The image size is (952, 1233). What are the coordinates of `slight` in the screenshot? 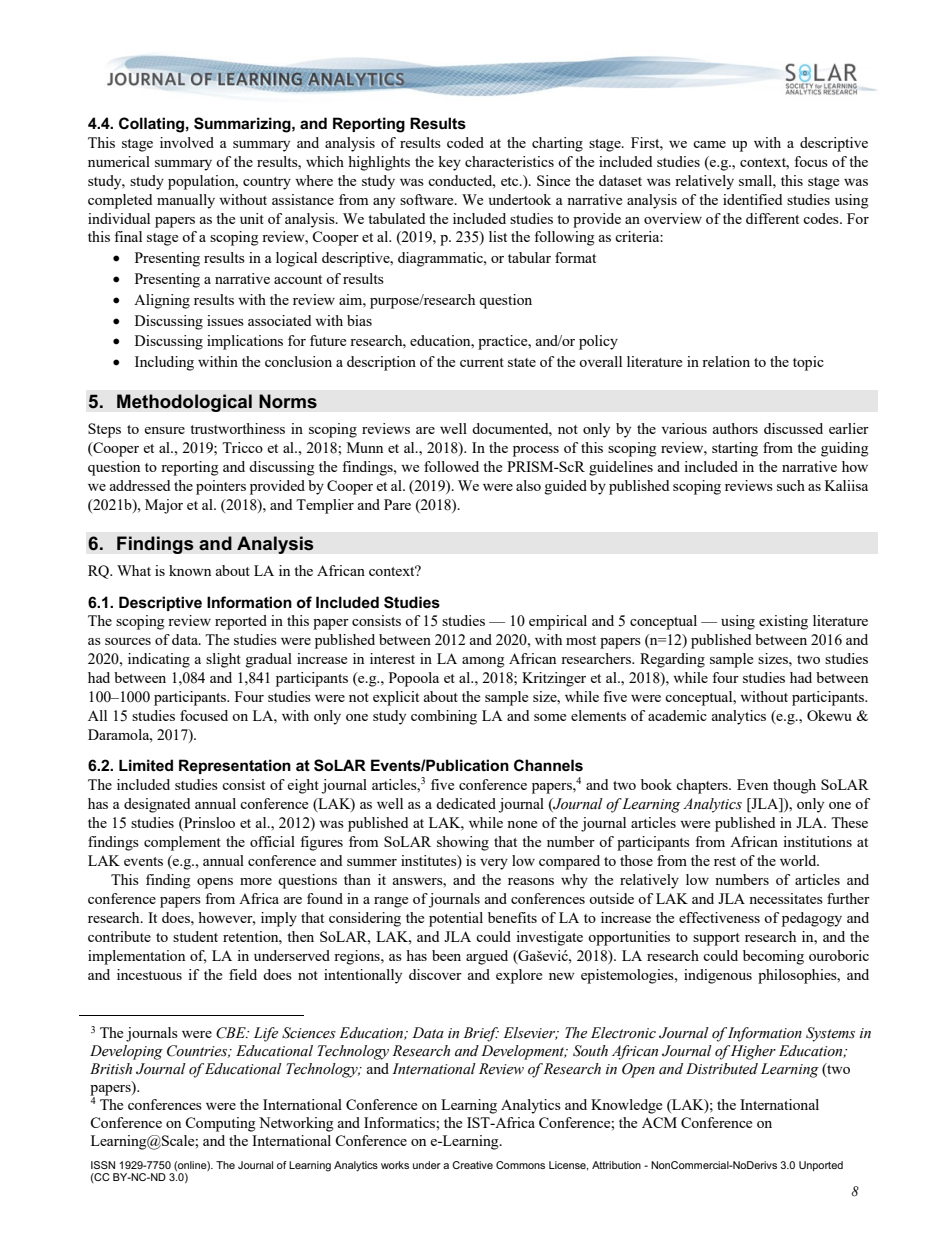 It's located at (223, 660).
